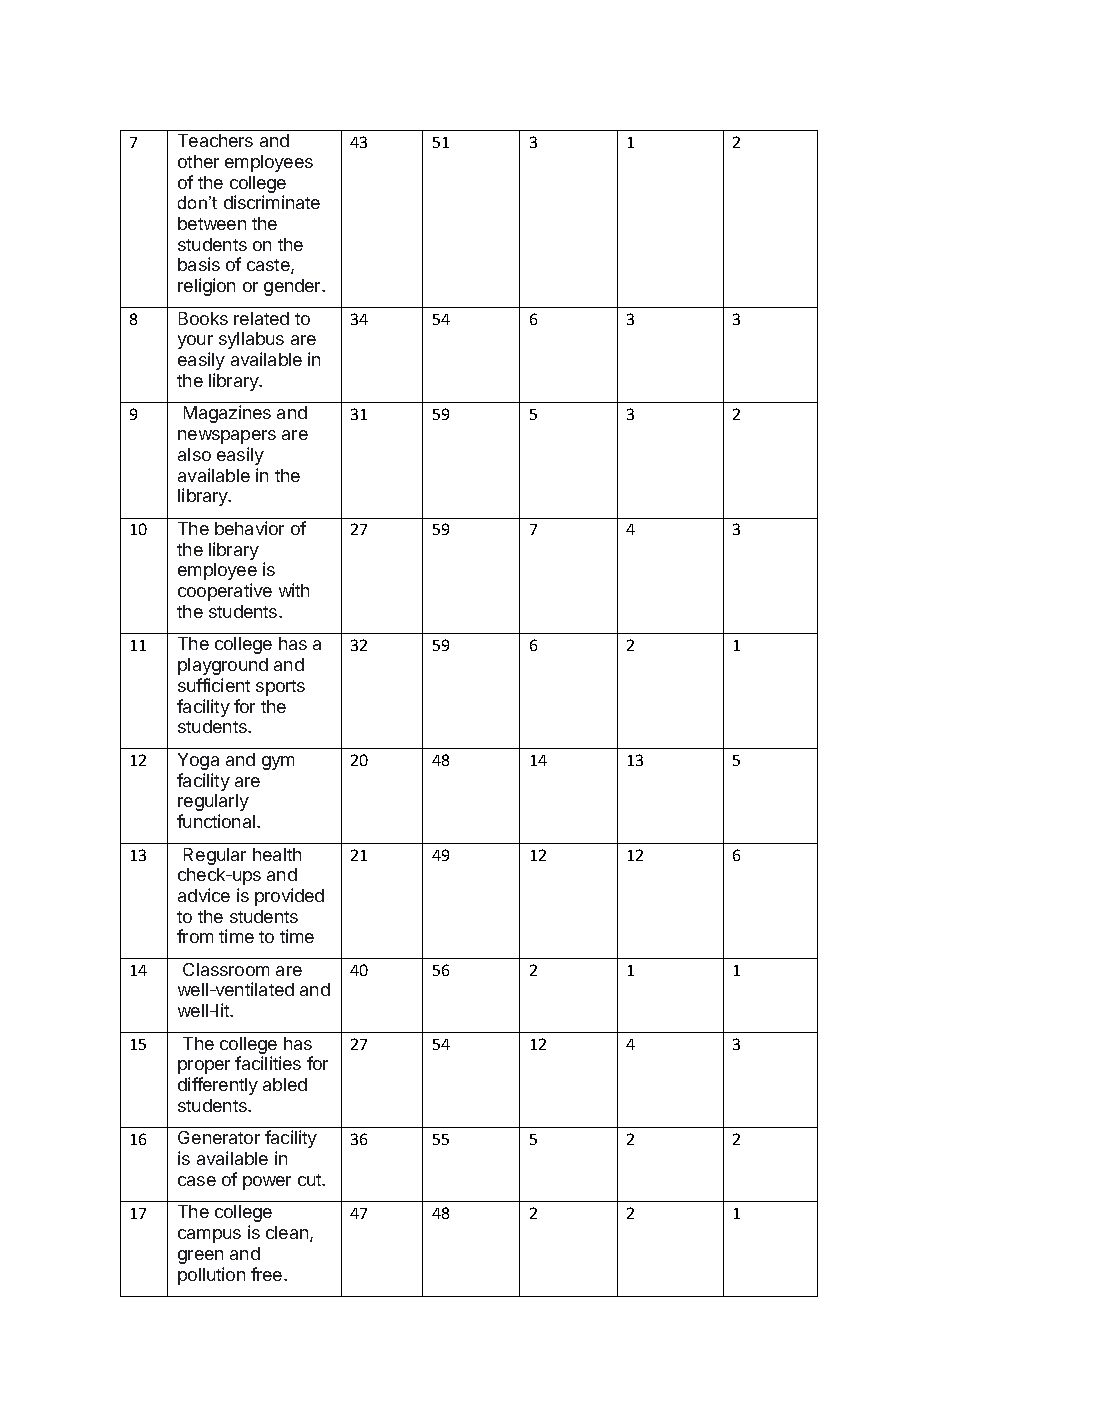 Image resolution: width=1104 pixels, height=1428 pixels. What do you see at coordinates (215, 140) in the screenshot?
I see `Teachers` at bounding box center [215, 140].
